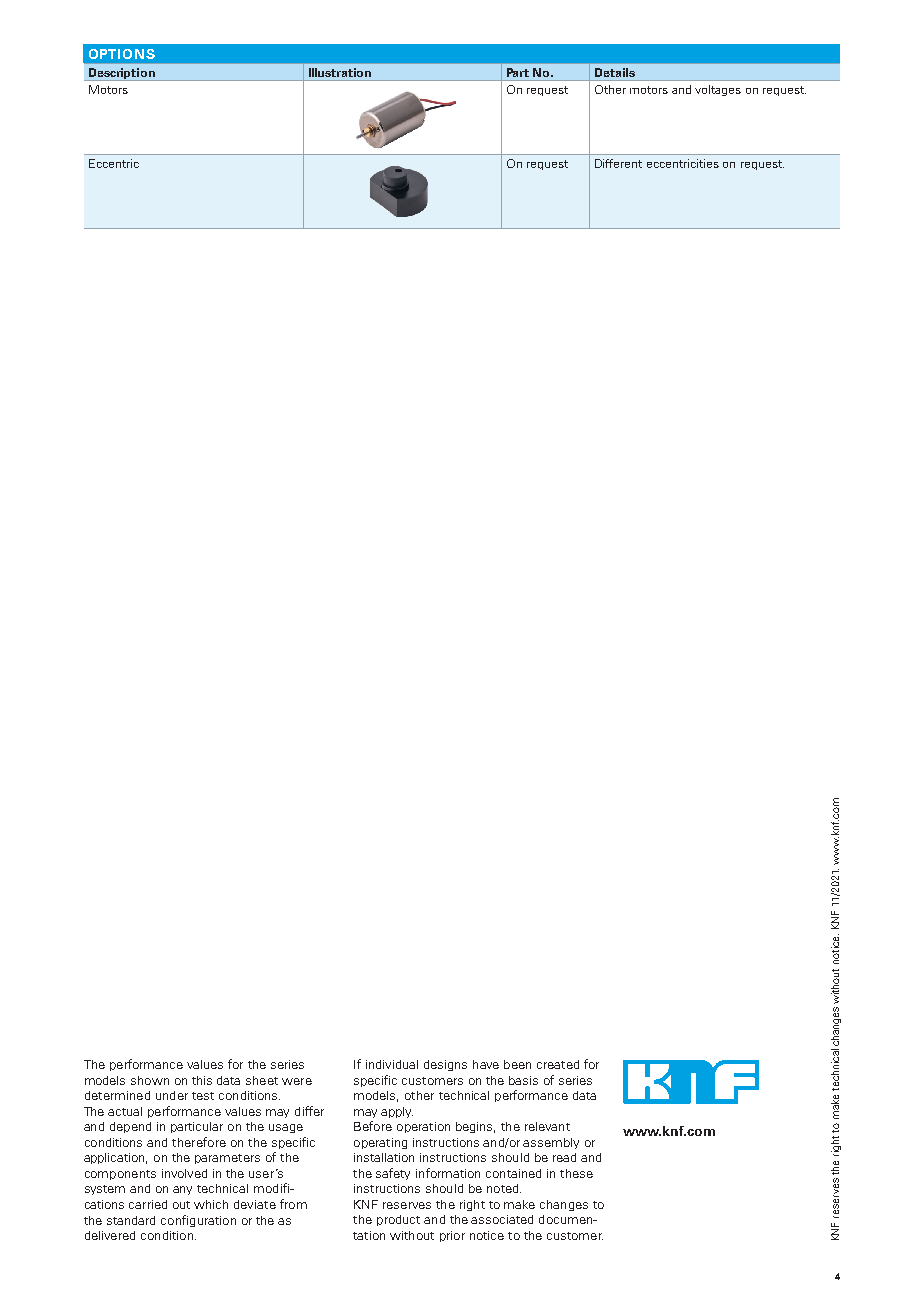  I want to click on individual, so click(392, 1064).
